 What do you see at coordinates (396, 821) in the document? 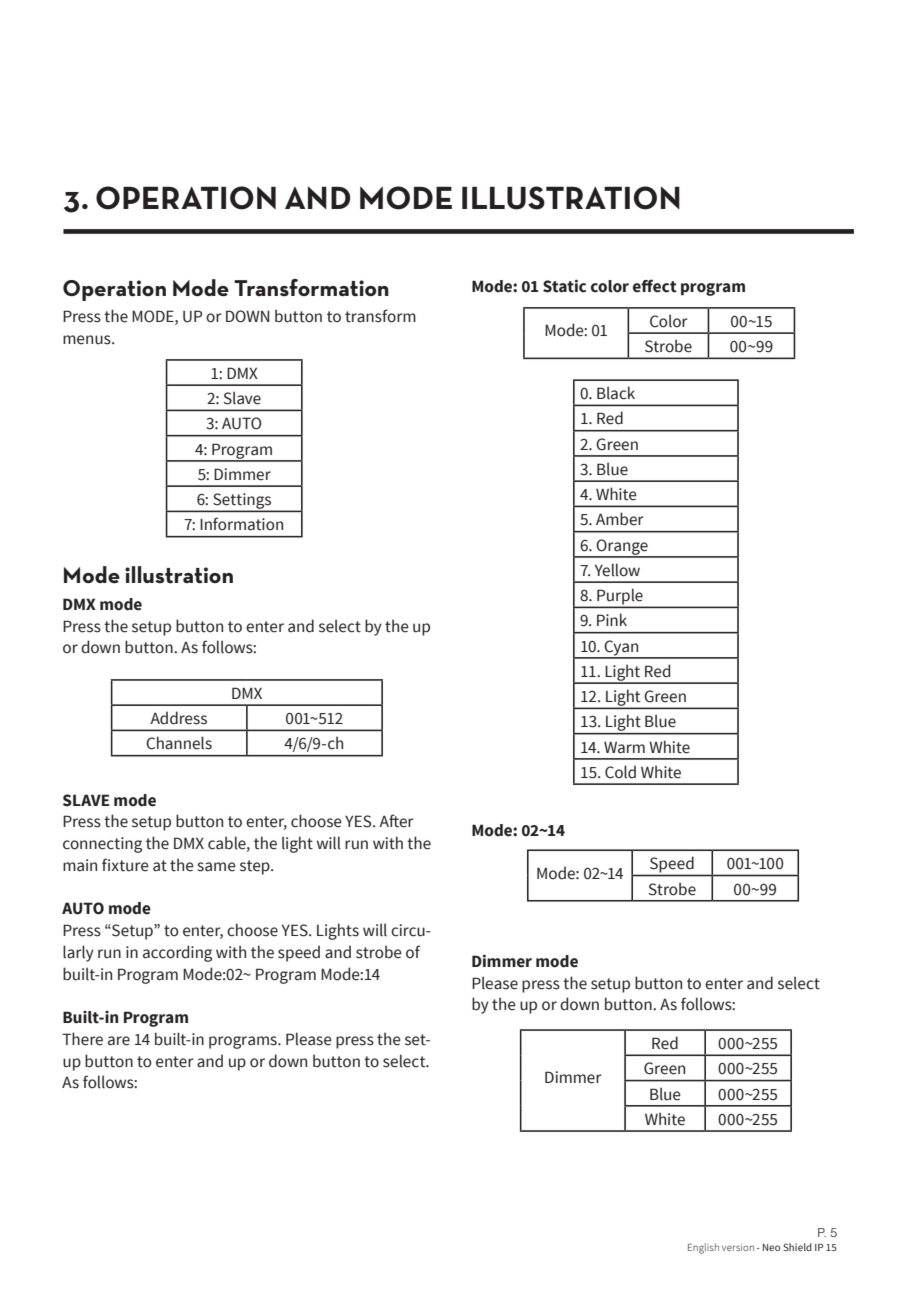
I see `After` at bounding box center [396, 821].
